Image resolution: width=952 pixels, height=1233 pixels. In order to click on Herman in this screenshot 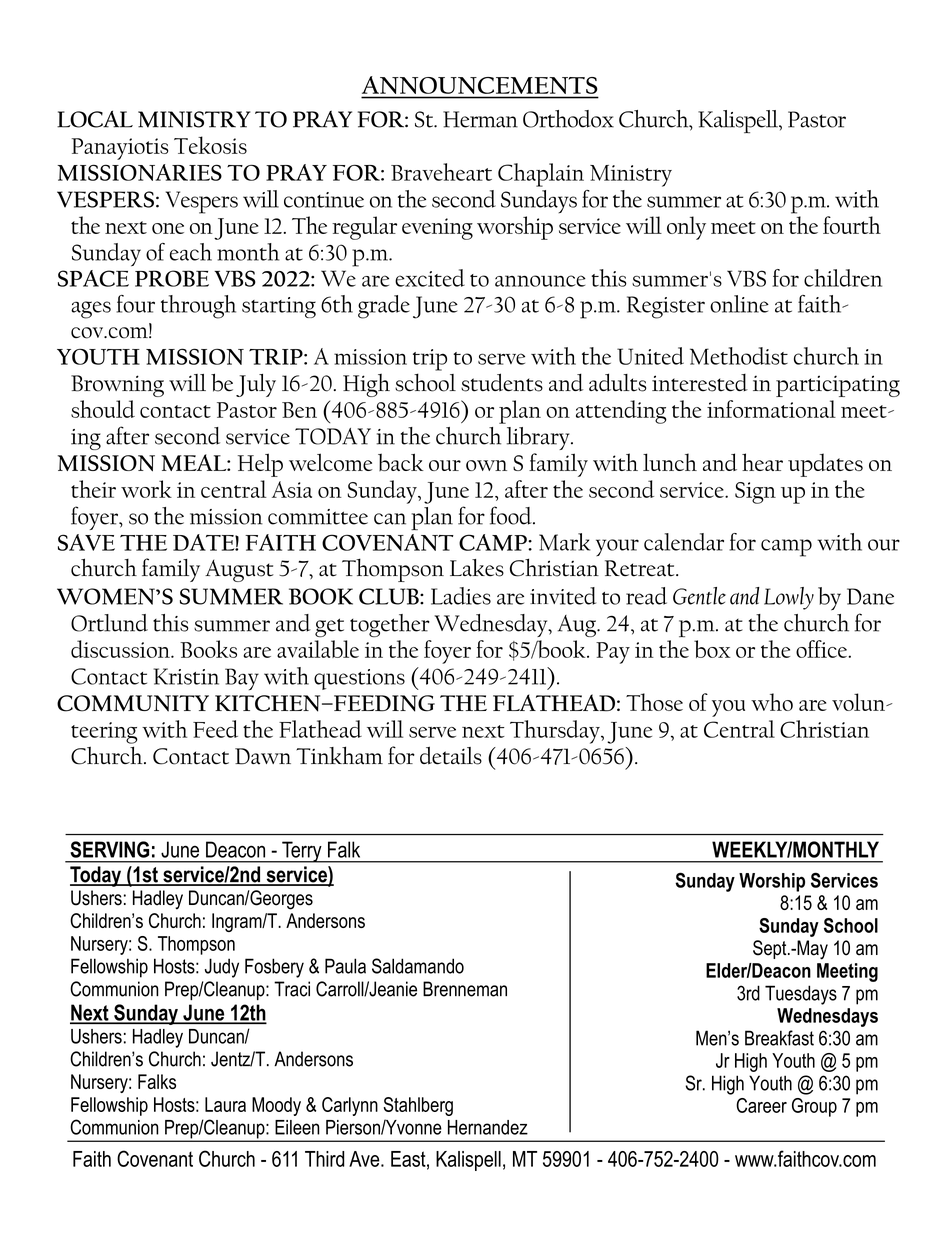, I will do `click(480, 119)`.
